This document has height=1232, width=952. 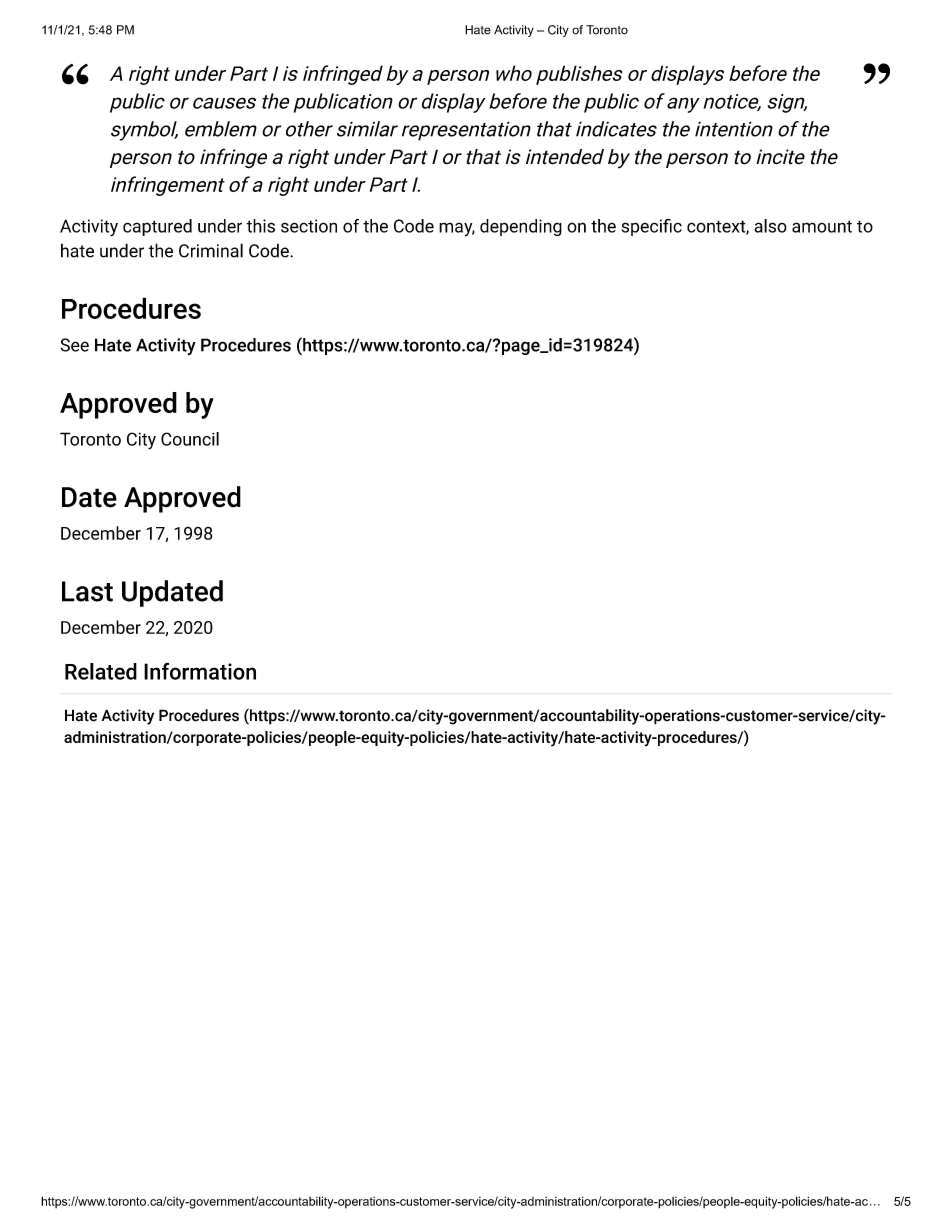 I want to click on Related, so click(x=101, y=671).
